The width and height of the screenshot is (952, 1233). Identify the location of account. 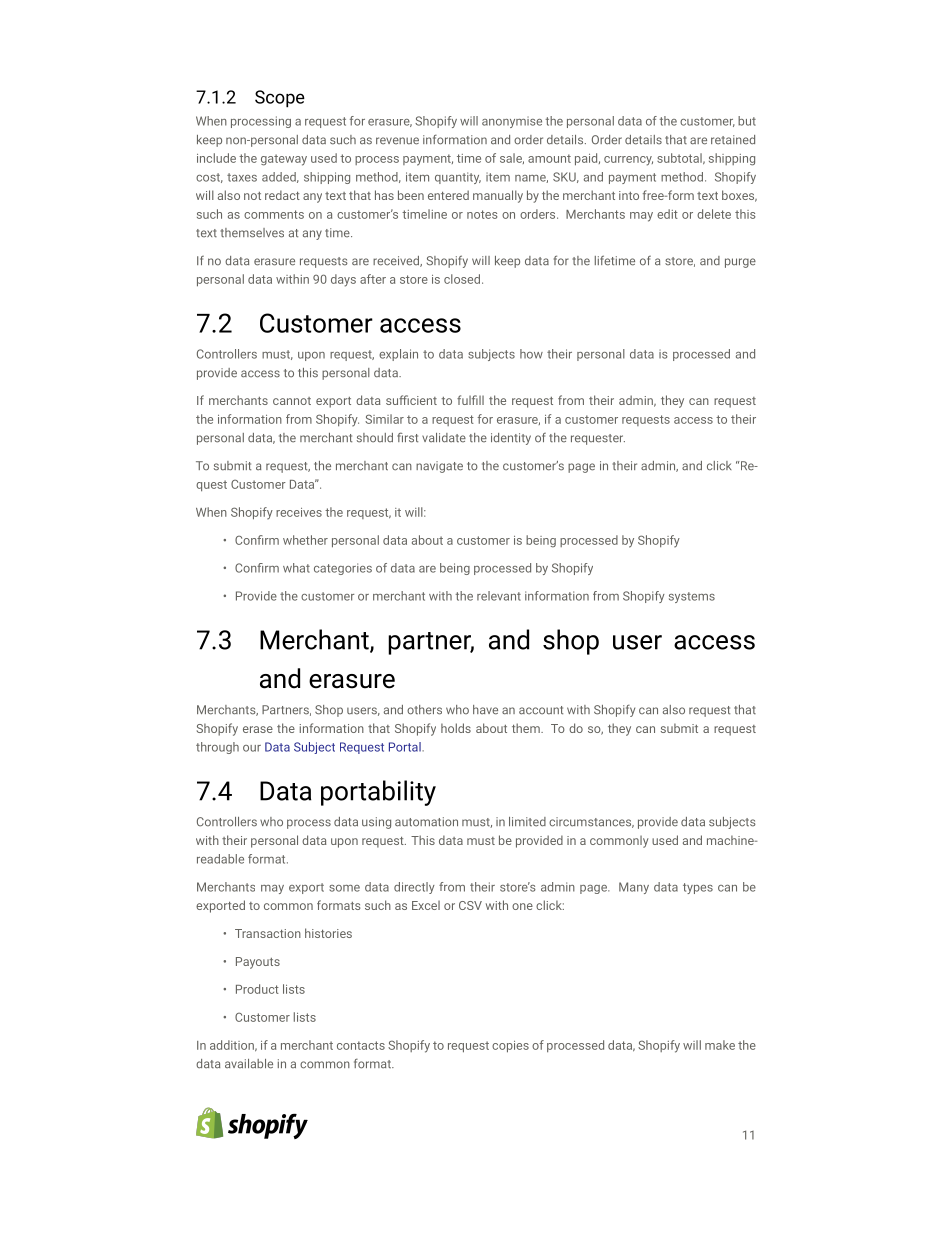
(541, 710).
